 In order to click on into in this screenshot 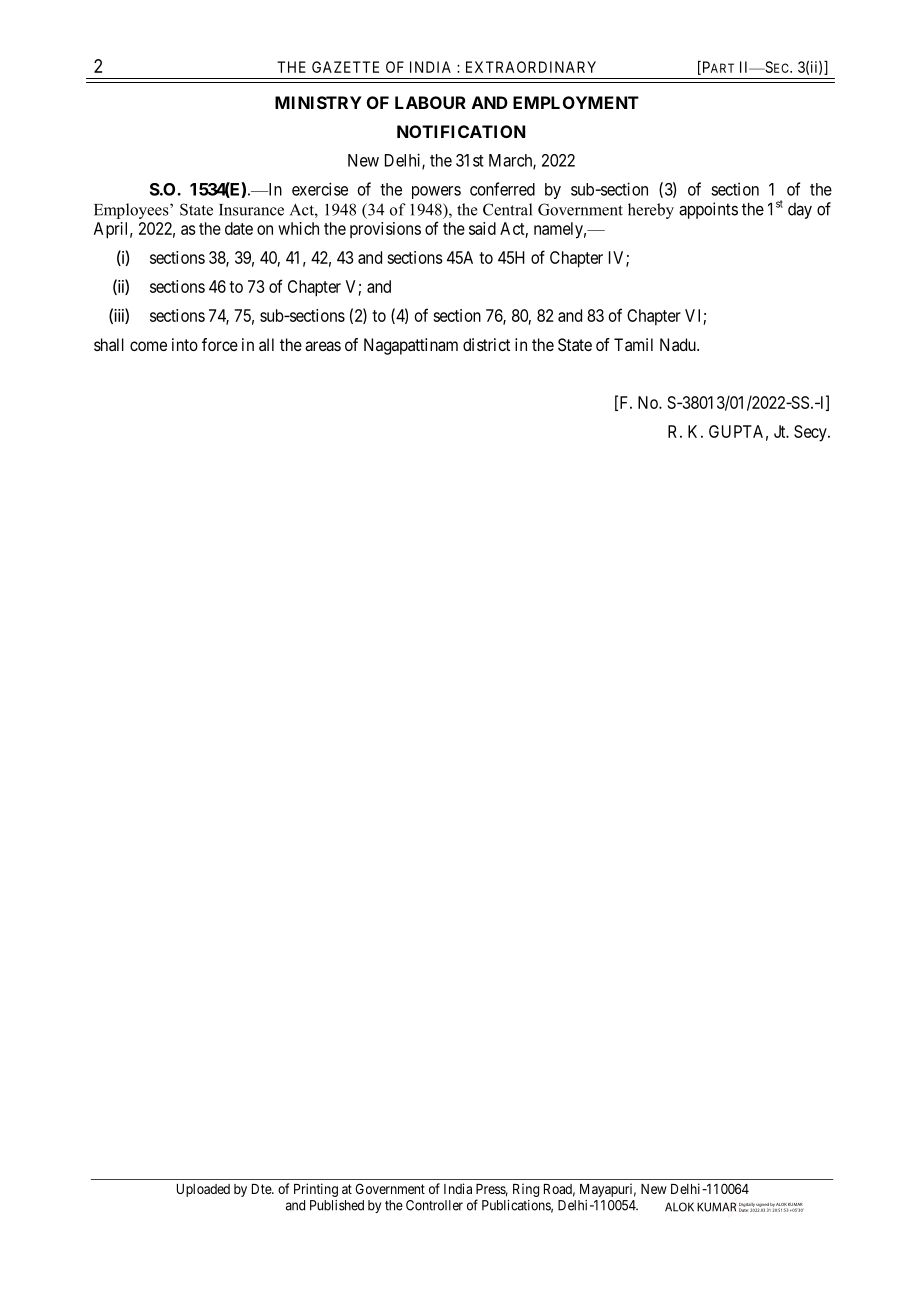, I will do `click(185, 344)`.
